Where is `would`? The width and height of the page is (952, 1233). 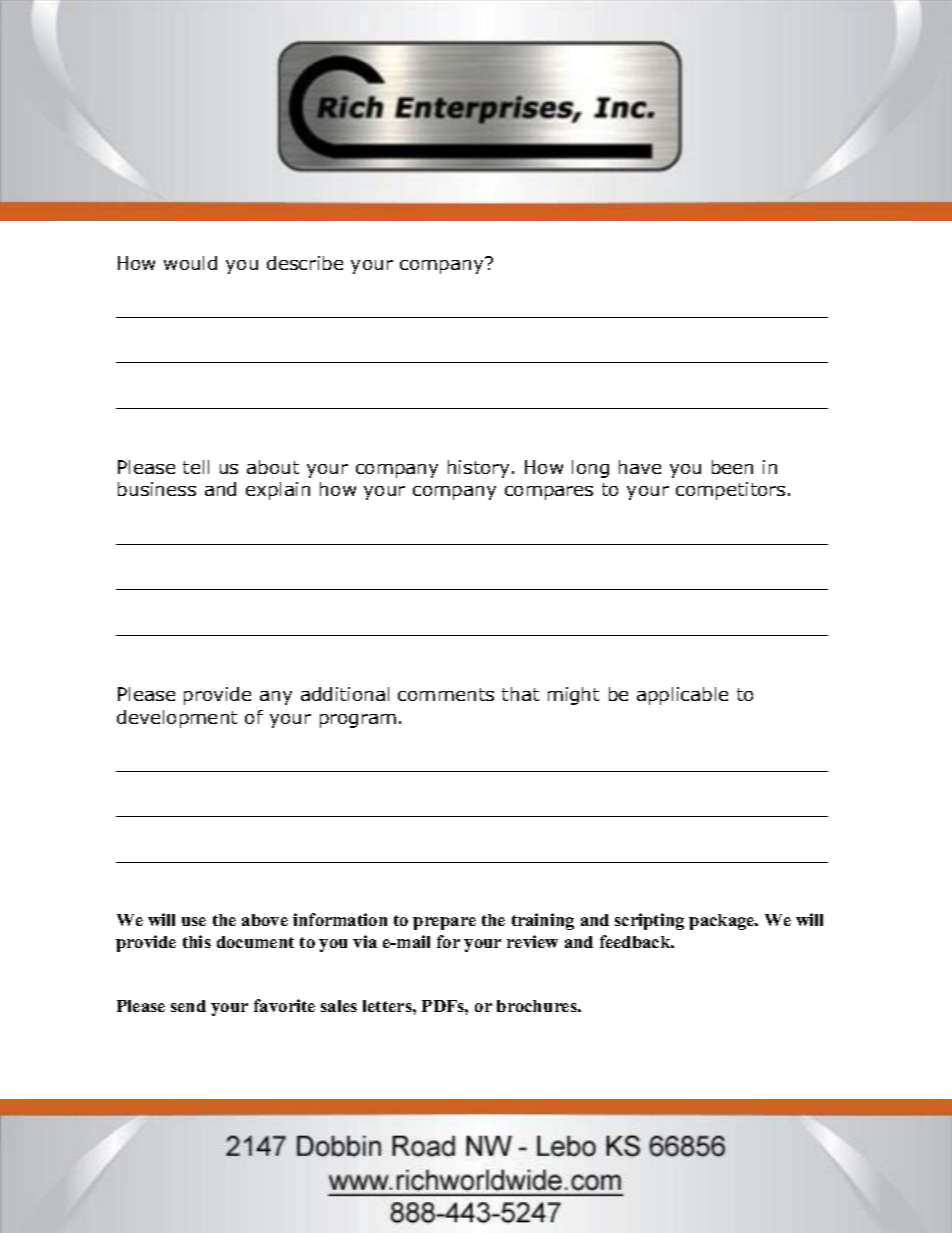 would is located at coordinates (190, 263).
